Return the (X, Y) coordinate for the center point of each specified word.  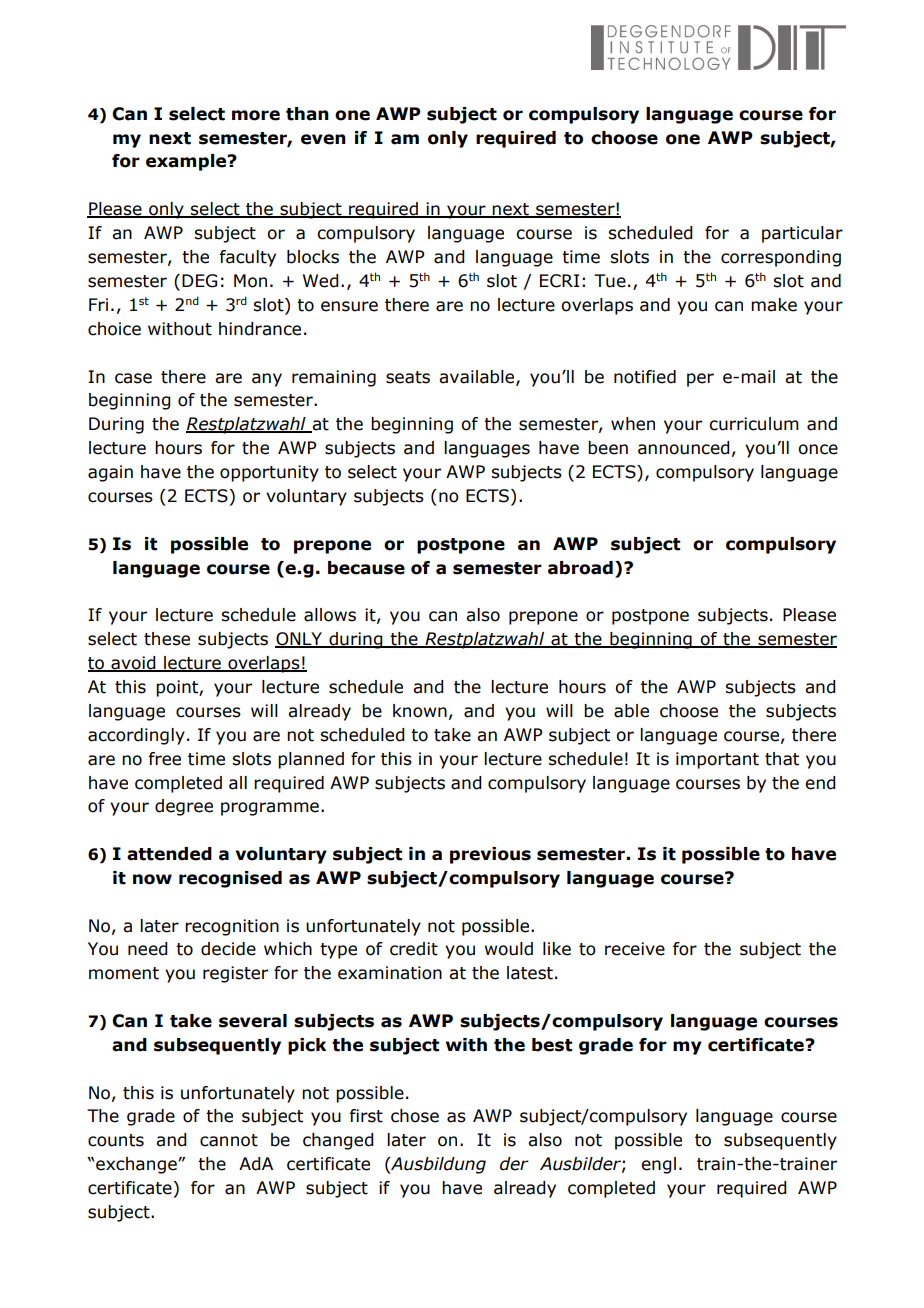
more (256, 115)
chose (415, 1116)
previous (490, 855)
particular (802, 234)
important (717, 760)
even (323, 139)
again (110, 473)
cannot (229, 1140)
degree (184, 807)
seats (408, 377)
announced (684, 448)
